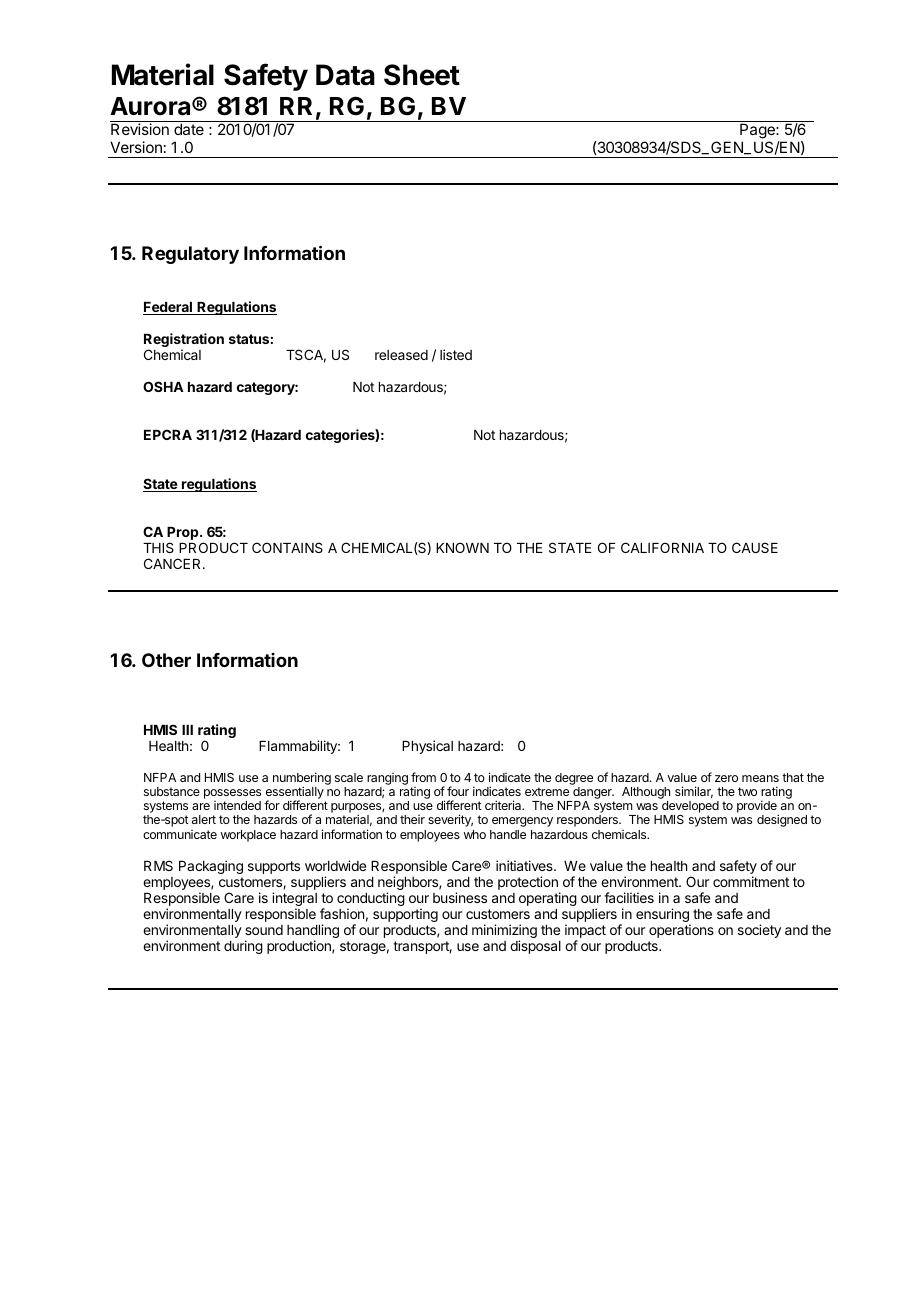 Image resolution: width=924 pixels, height=1308 pixels. I want to click on zero, so click(726, 778).
